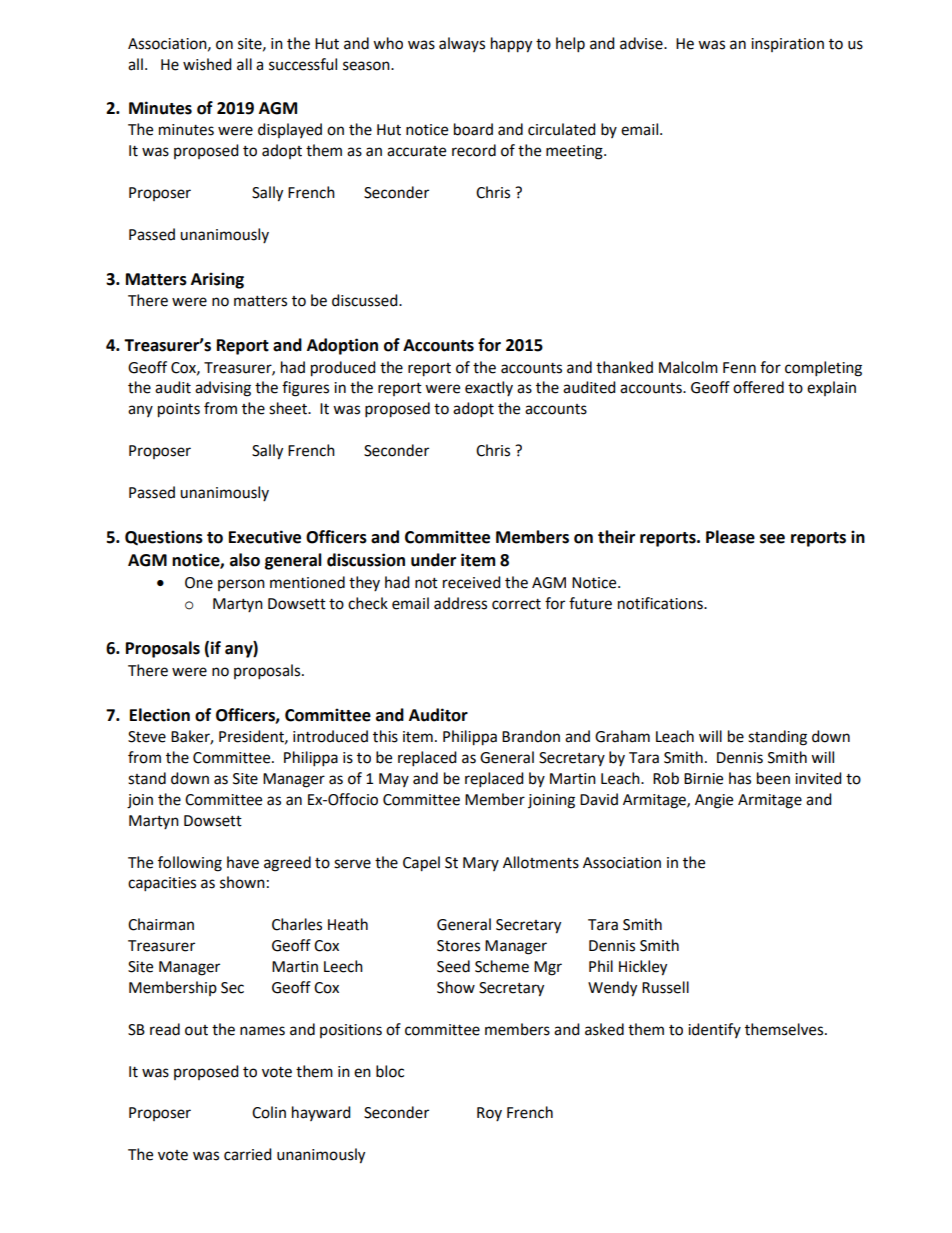 This screenshot has width=952, height=1233. Describe the element at coordinates (714, 1030) in the screenshot. I see `identify` at that location.
